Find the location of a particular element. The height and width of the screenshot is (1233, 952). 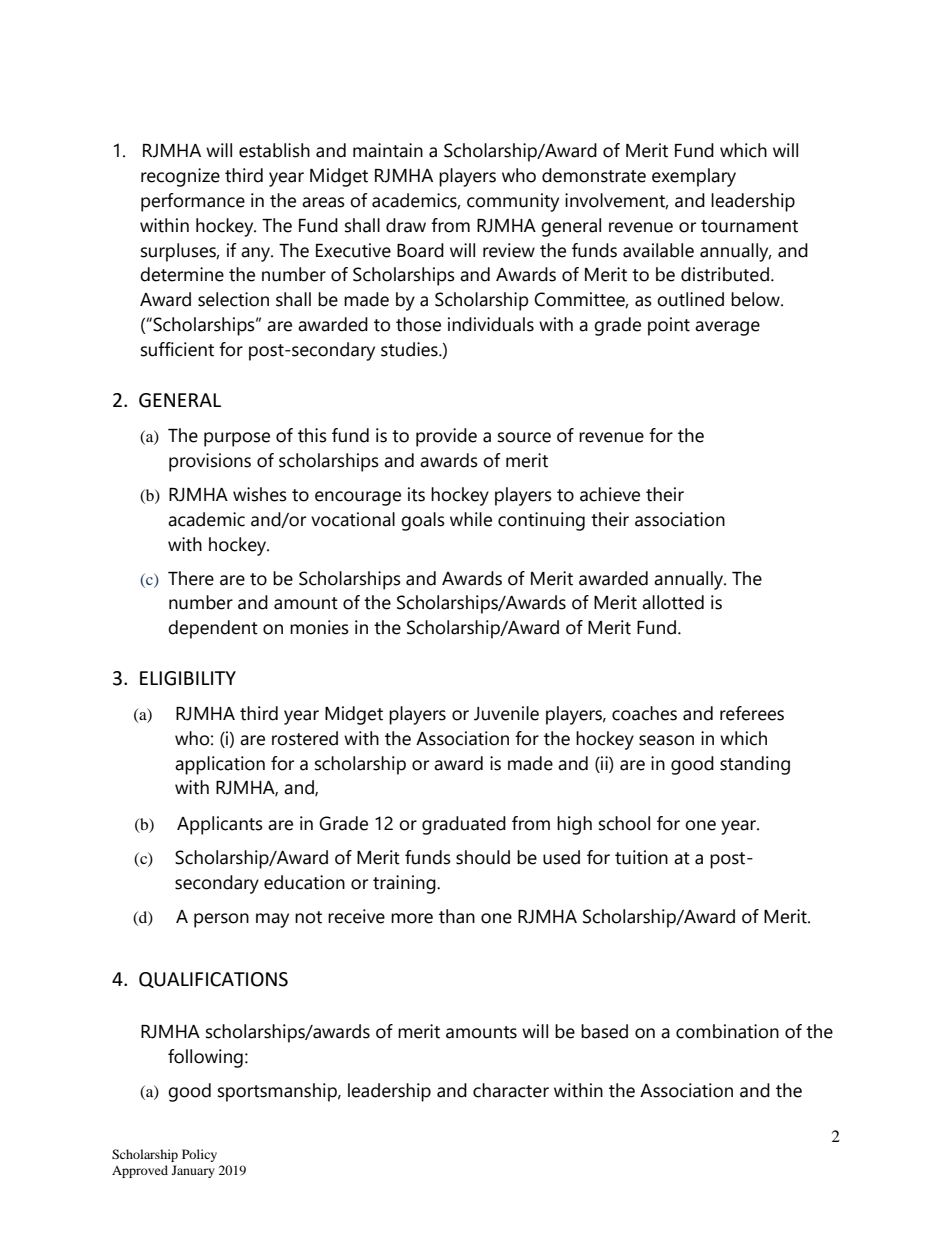

combination is located at coordinates (727, 1031).
